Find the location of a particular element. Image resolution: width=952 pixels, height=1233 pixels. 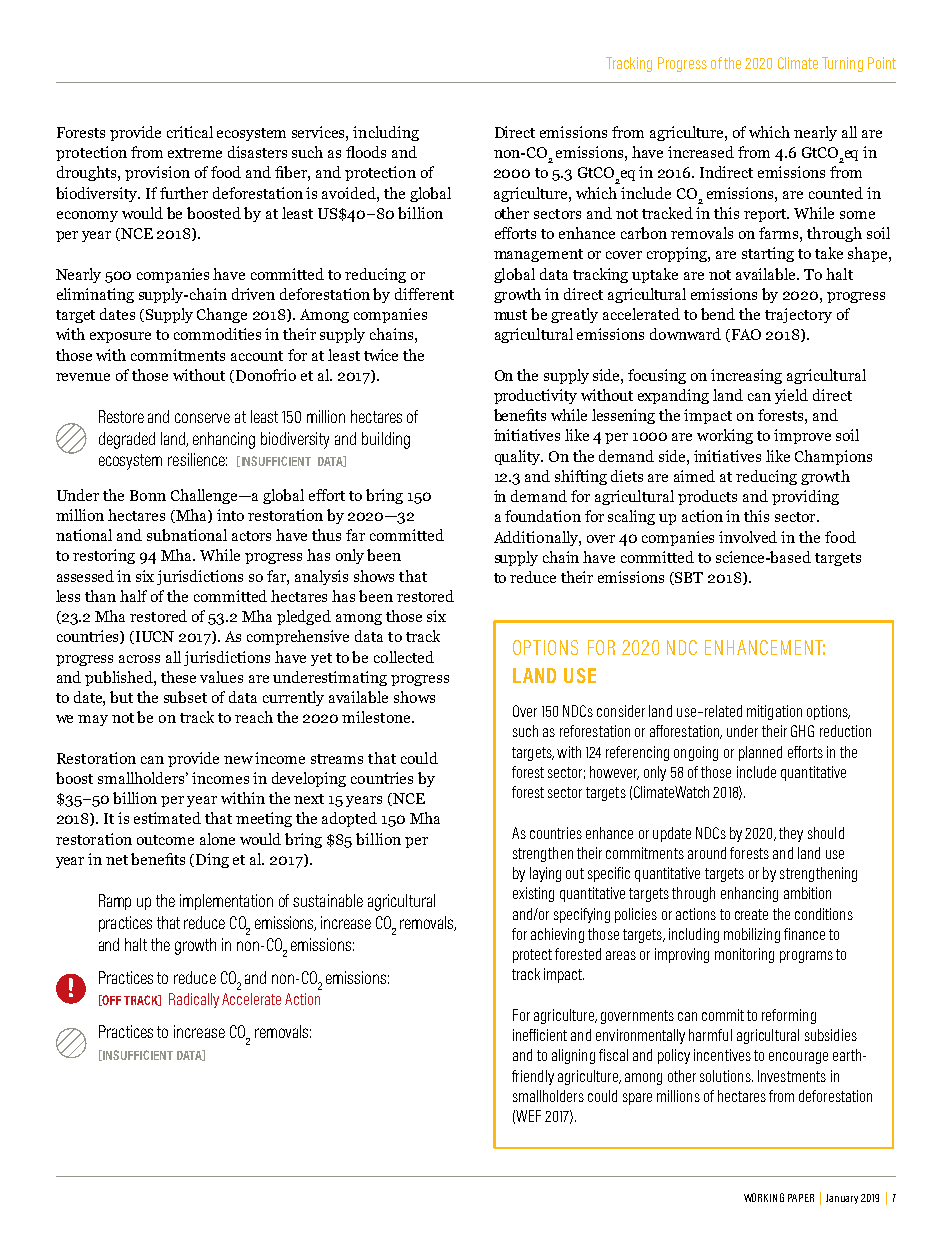

mitigation is located at coordinates (774, 712).
